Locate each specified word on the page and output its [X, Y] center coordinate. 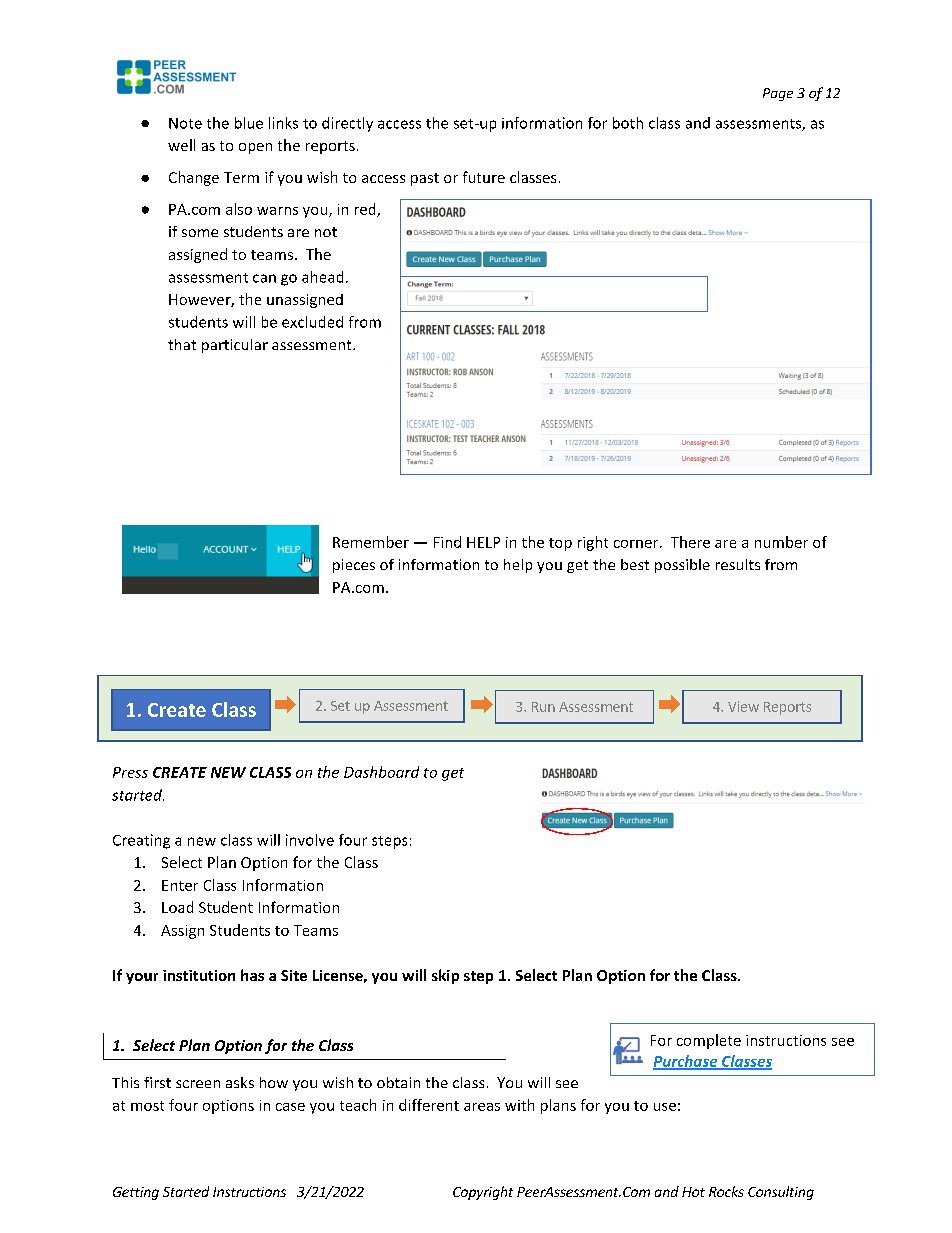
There [690, 542]
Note [185, 123]
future [484, 177]
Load [177, 907]
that [182, 344]
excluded [312, 322]
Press [130, 772]
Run [543, 707]
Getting [136, 1193]
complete [709, 1041]
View [743, 706]
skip [445, 976]
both [628, 123]
